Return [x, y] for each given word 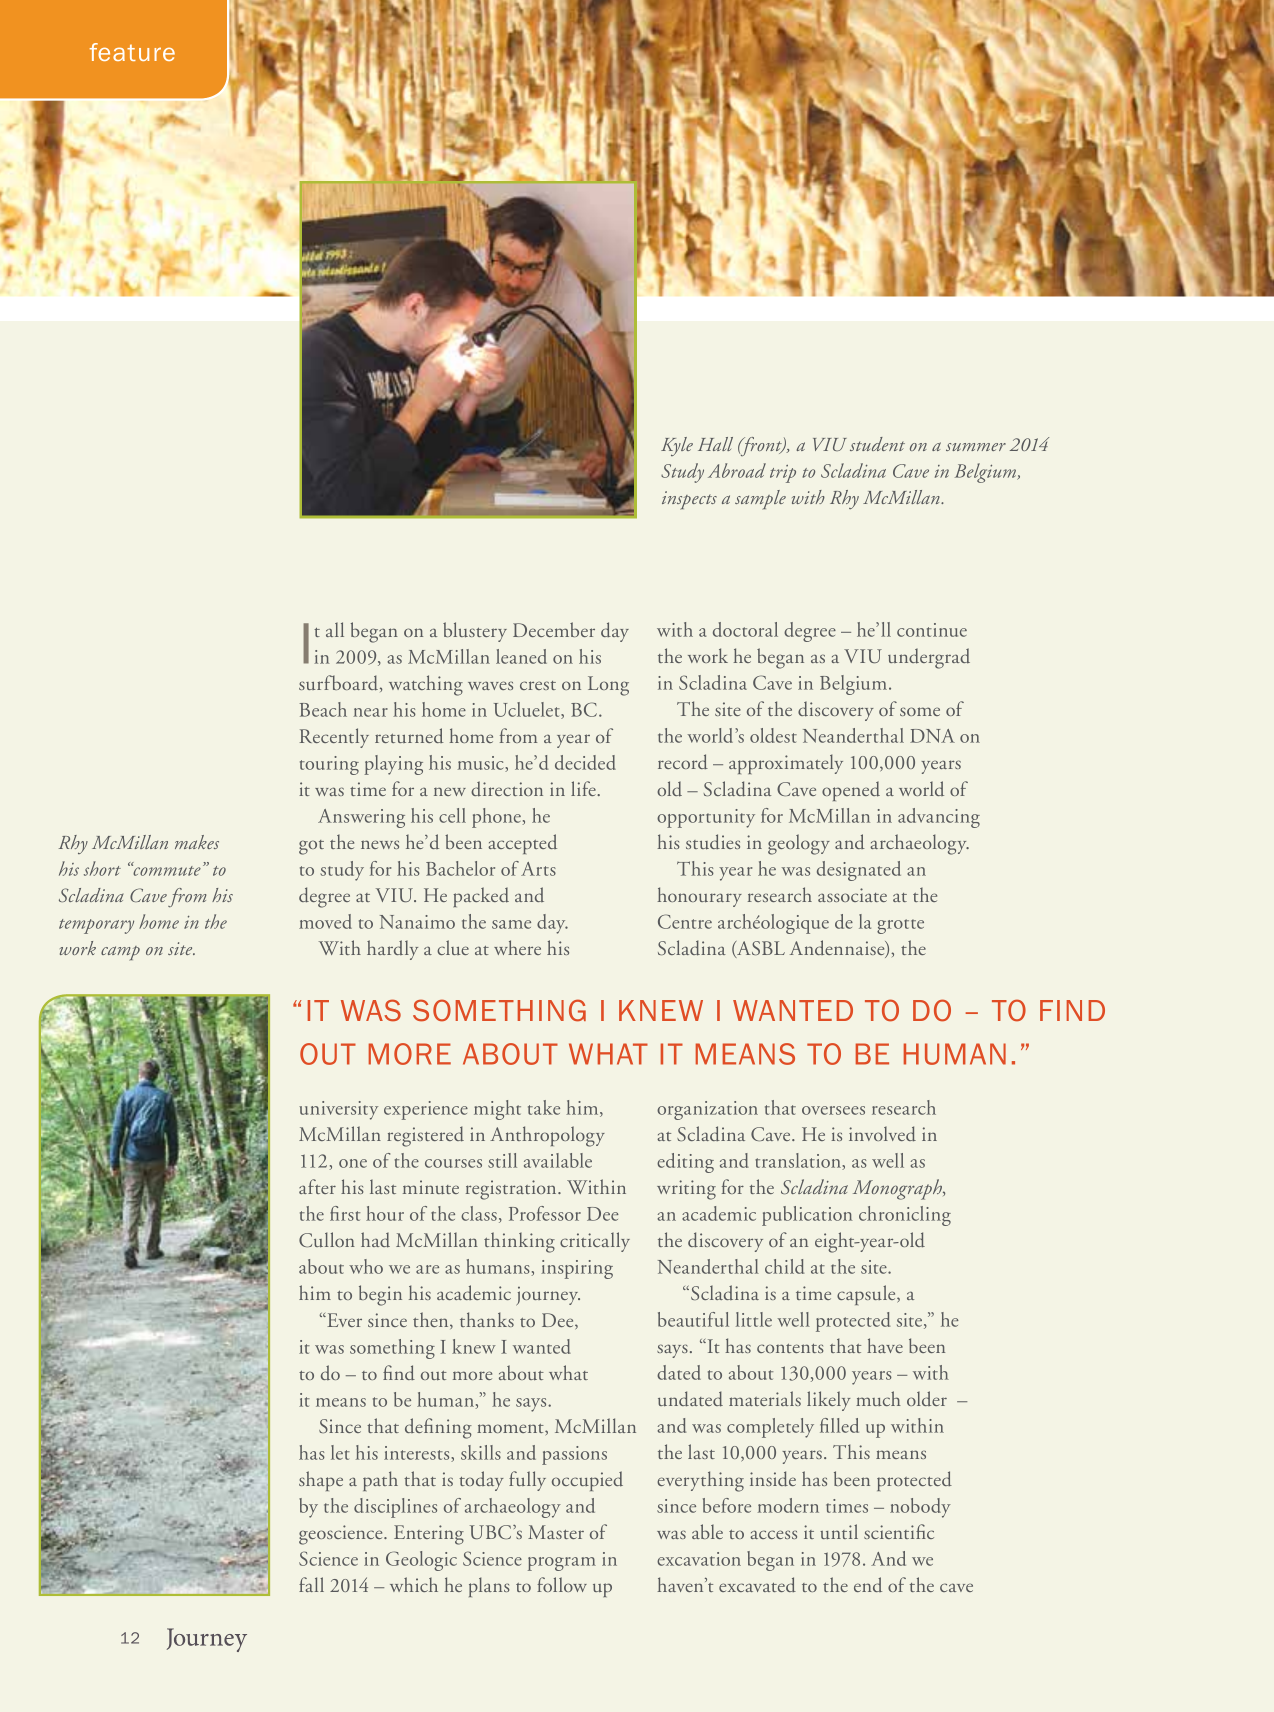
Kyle [677, 446]
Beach [323, 709]
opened [851, 791]
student [877, 444]
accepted [522, 844]
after [317, 1186]
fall [311, 1584]
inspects [689, 500]
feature [132, 52]
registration [512, 1190]
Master [556, 1532]
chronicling [905, 1216]
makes [197, 842]
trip [783, 474]
